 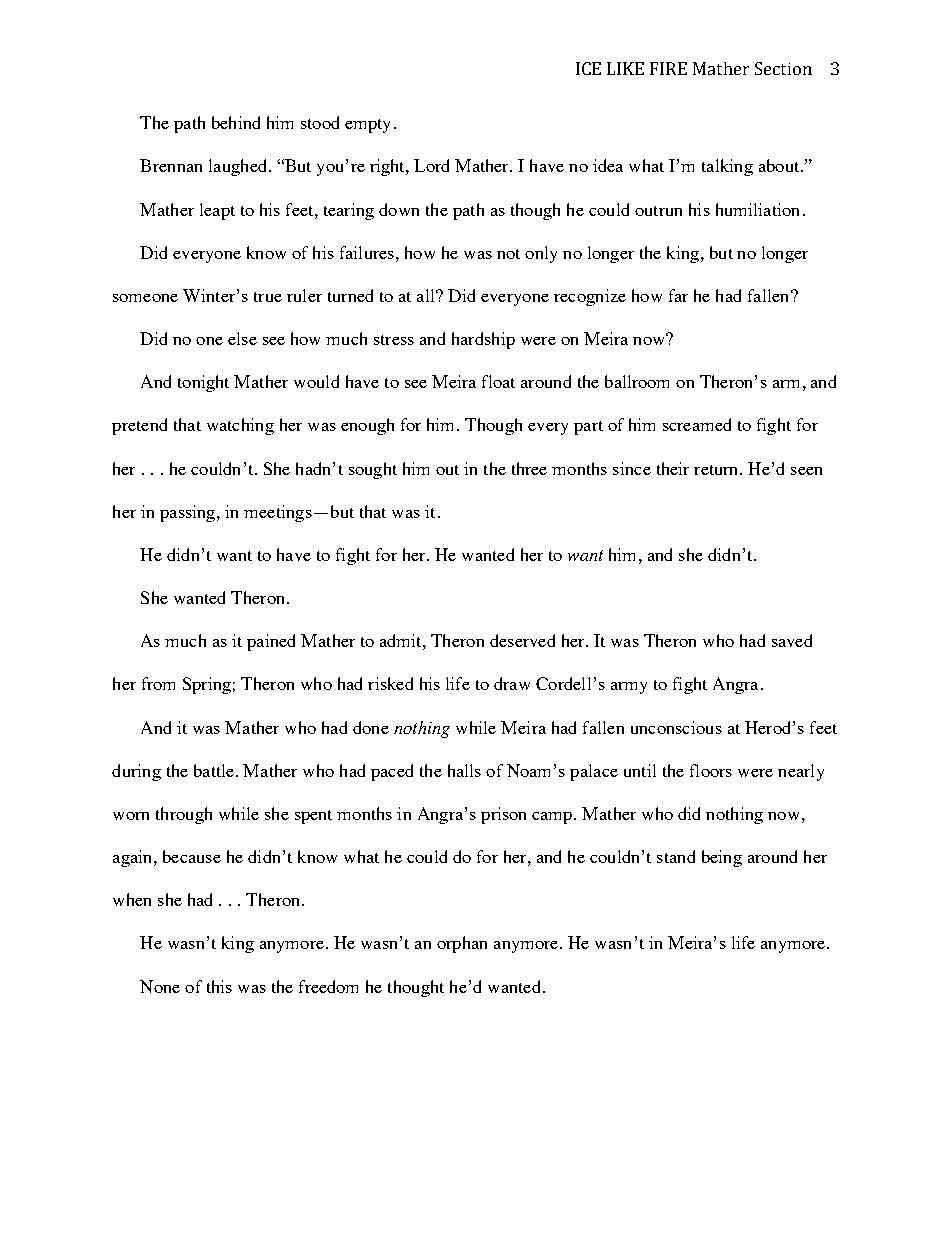 What do you see at coordinates (462, 944) in the screenshot?
I see `orphan` at bounding box center [462, 944].
